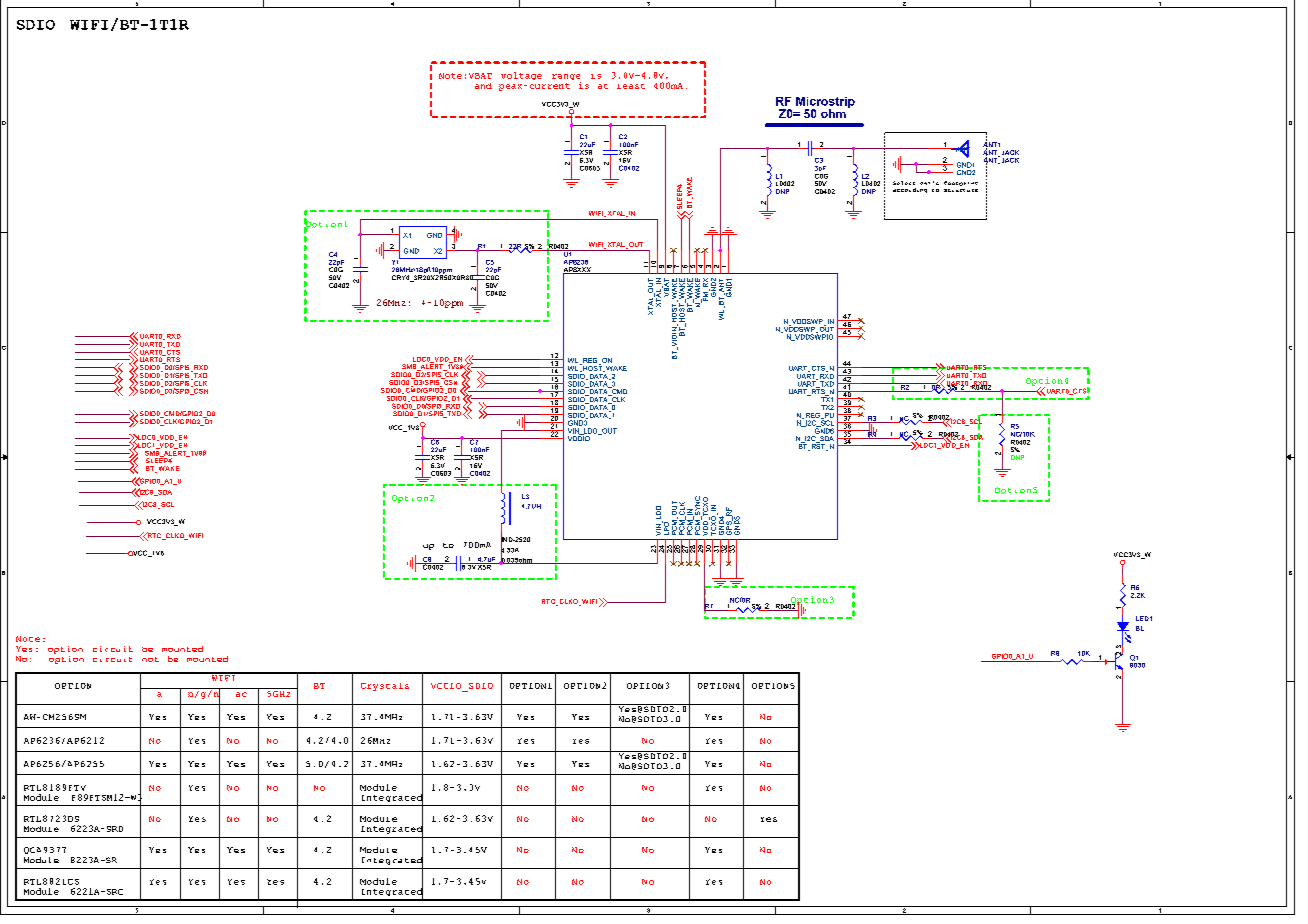 The image size is (1308, 924). Describe the element at coordinates (961, 183) in the screenshot. I see `footprint` at that location.
